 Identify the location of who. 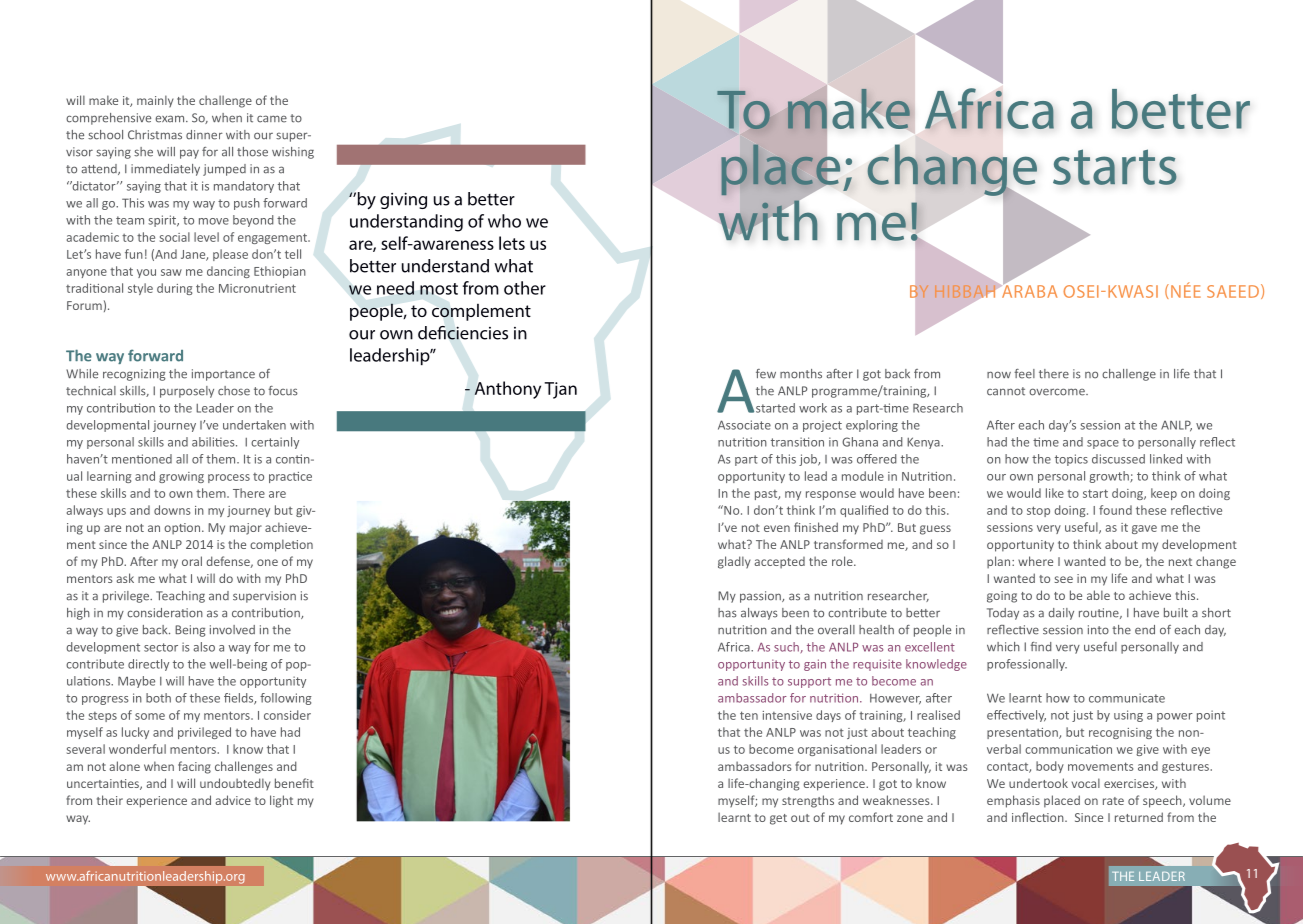
(504, 221).
